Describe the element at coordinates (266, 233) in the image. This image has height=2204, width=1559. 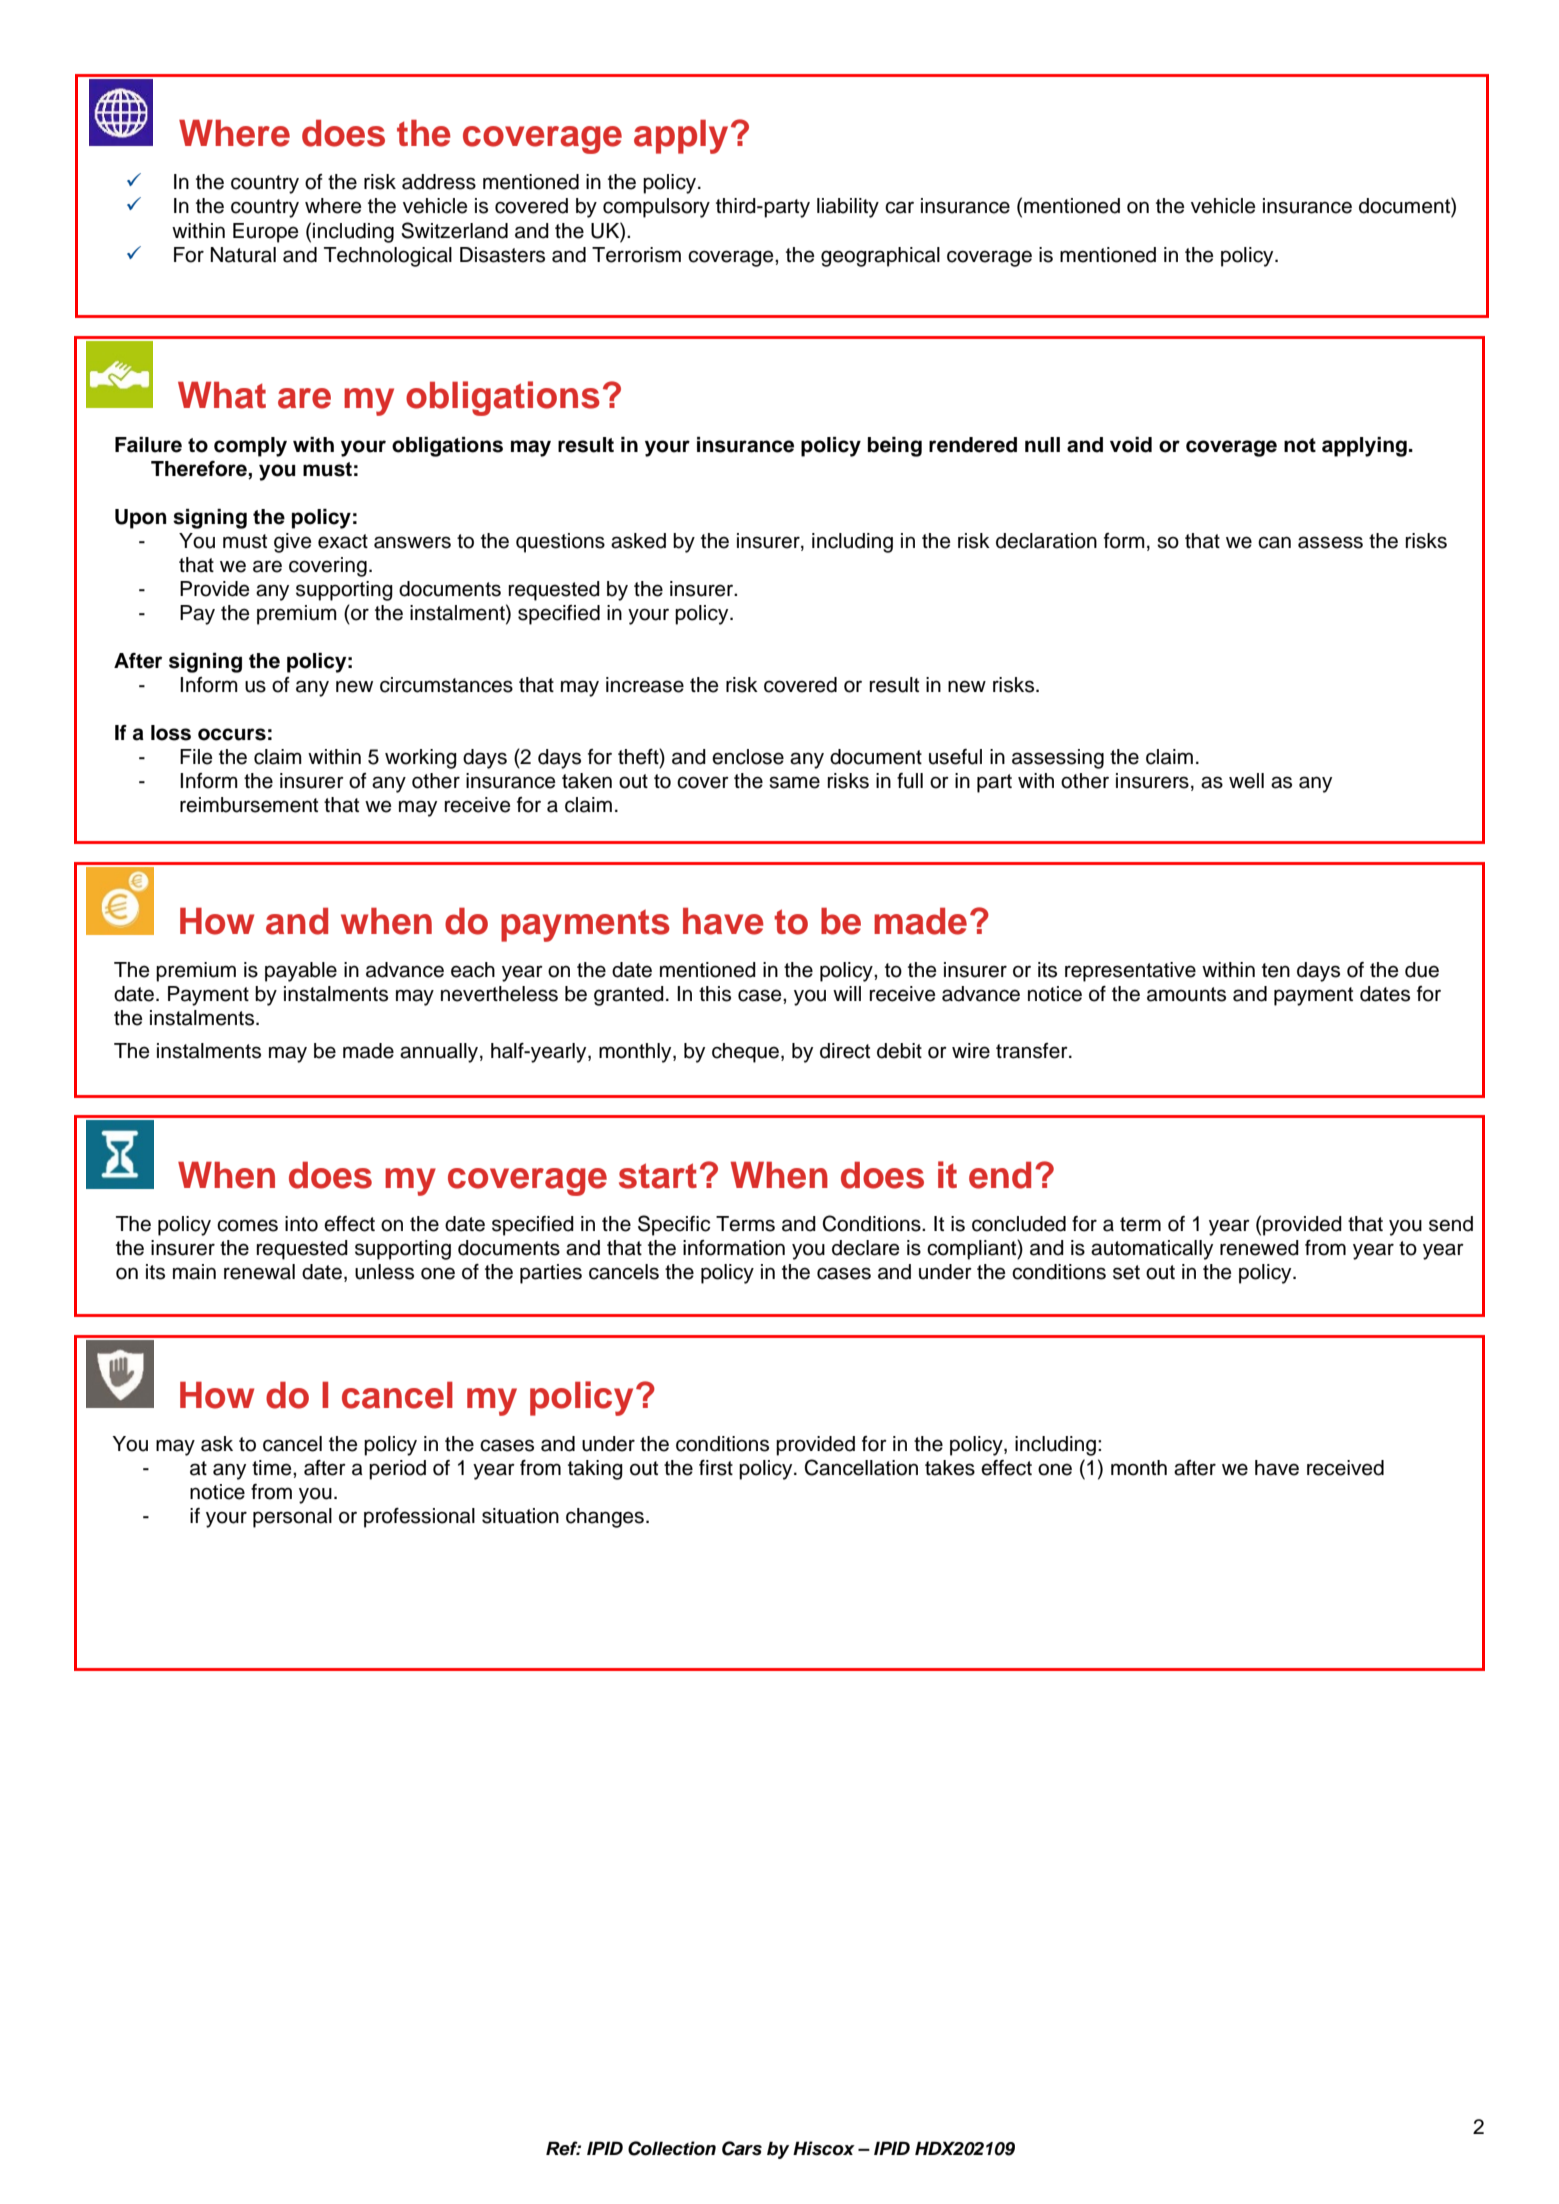
I see `Europe` at that location.
